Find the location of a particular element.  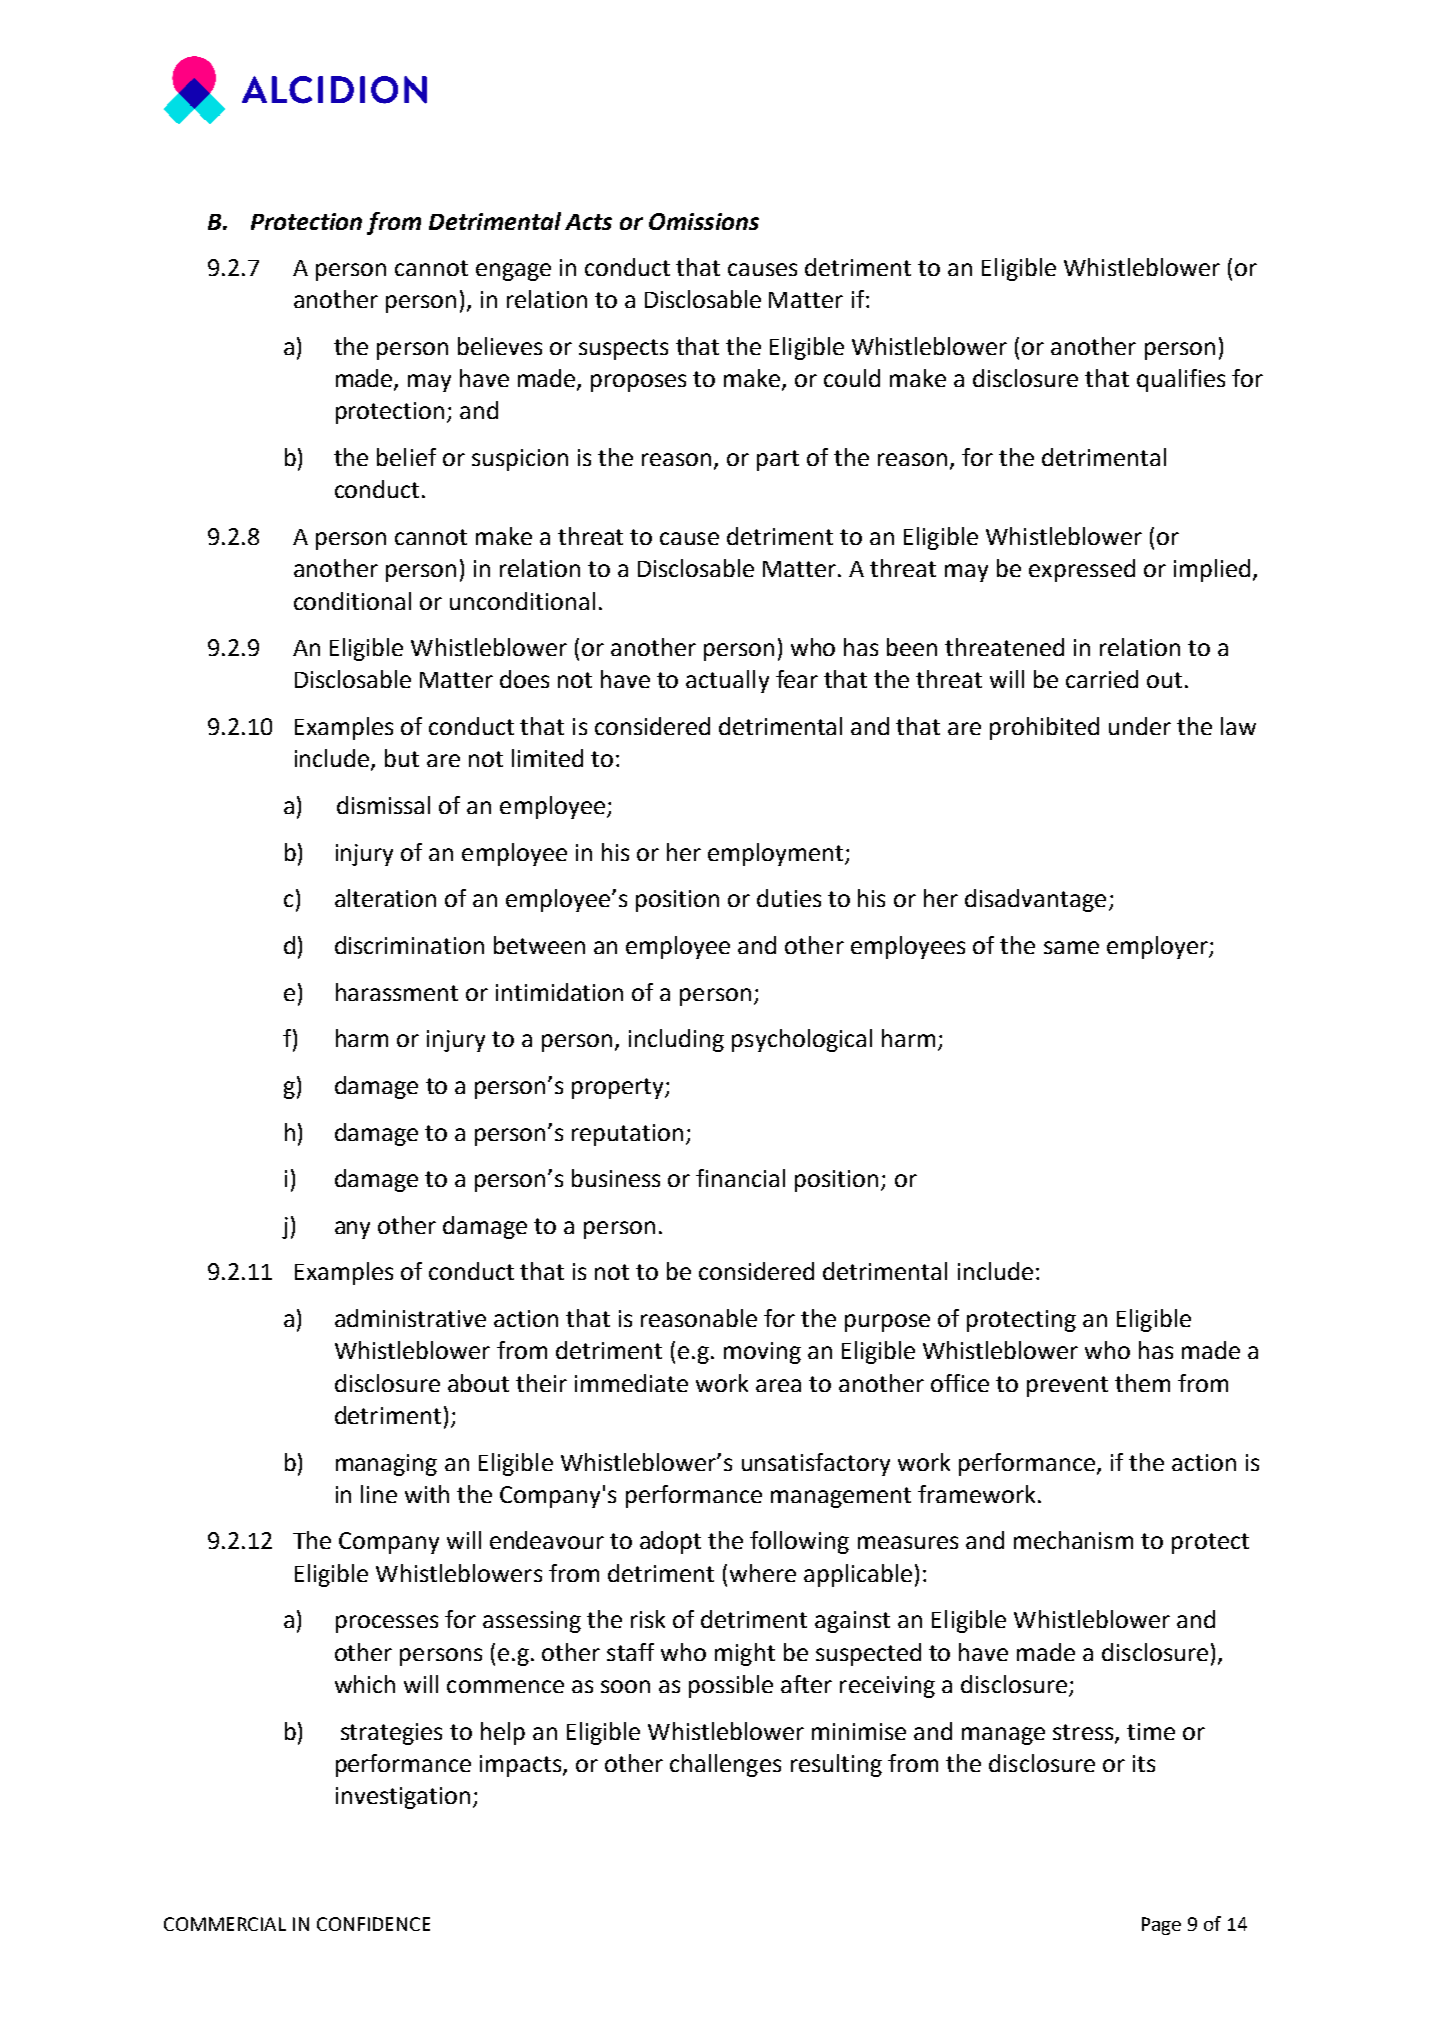

challenges is located at coordinates (725, 1765).
